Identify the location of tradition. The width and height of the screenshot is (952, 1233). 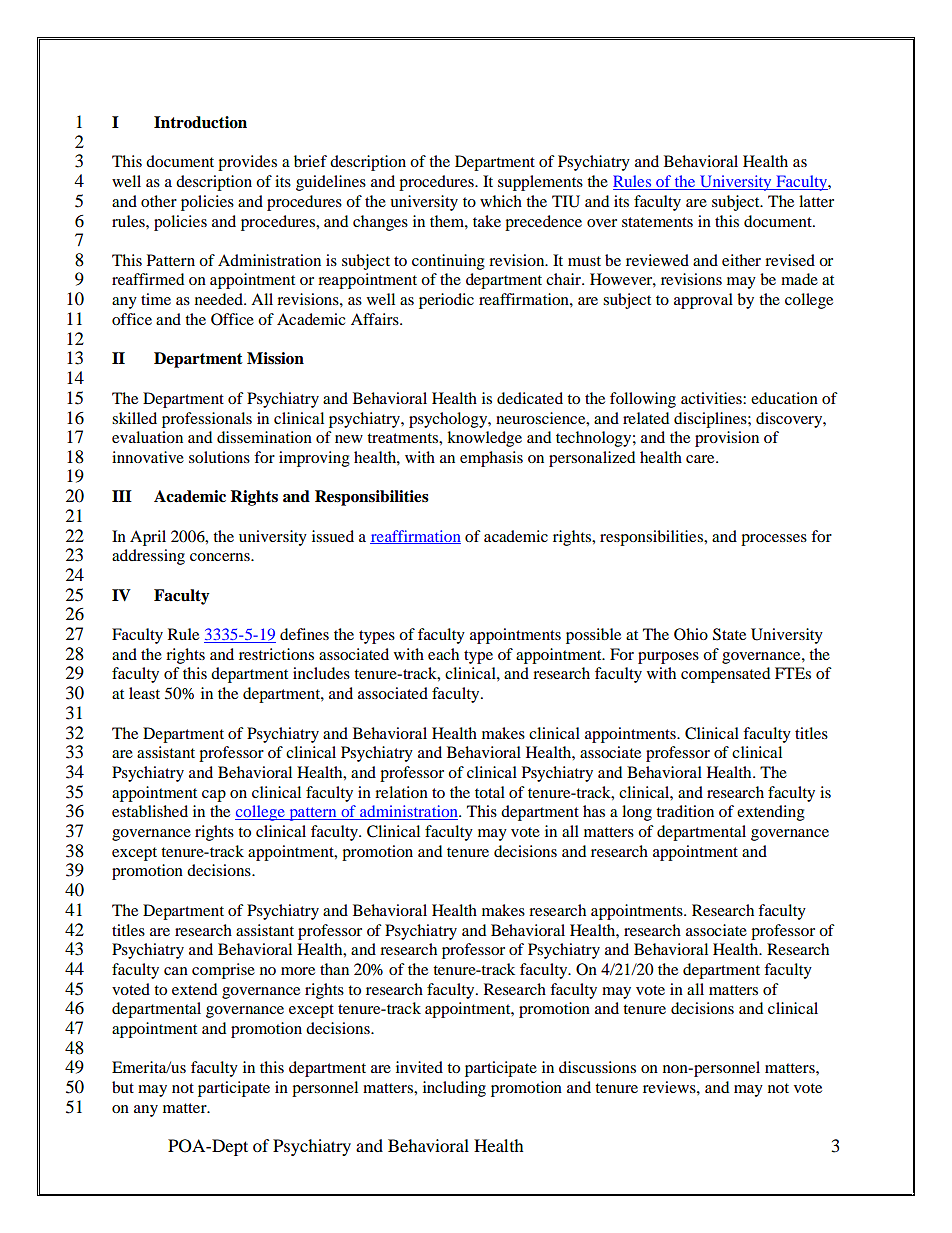
(685, 811).
